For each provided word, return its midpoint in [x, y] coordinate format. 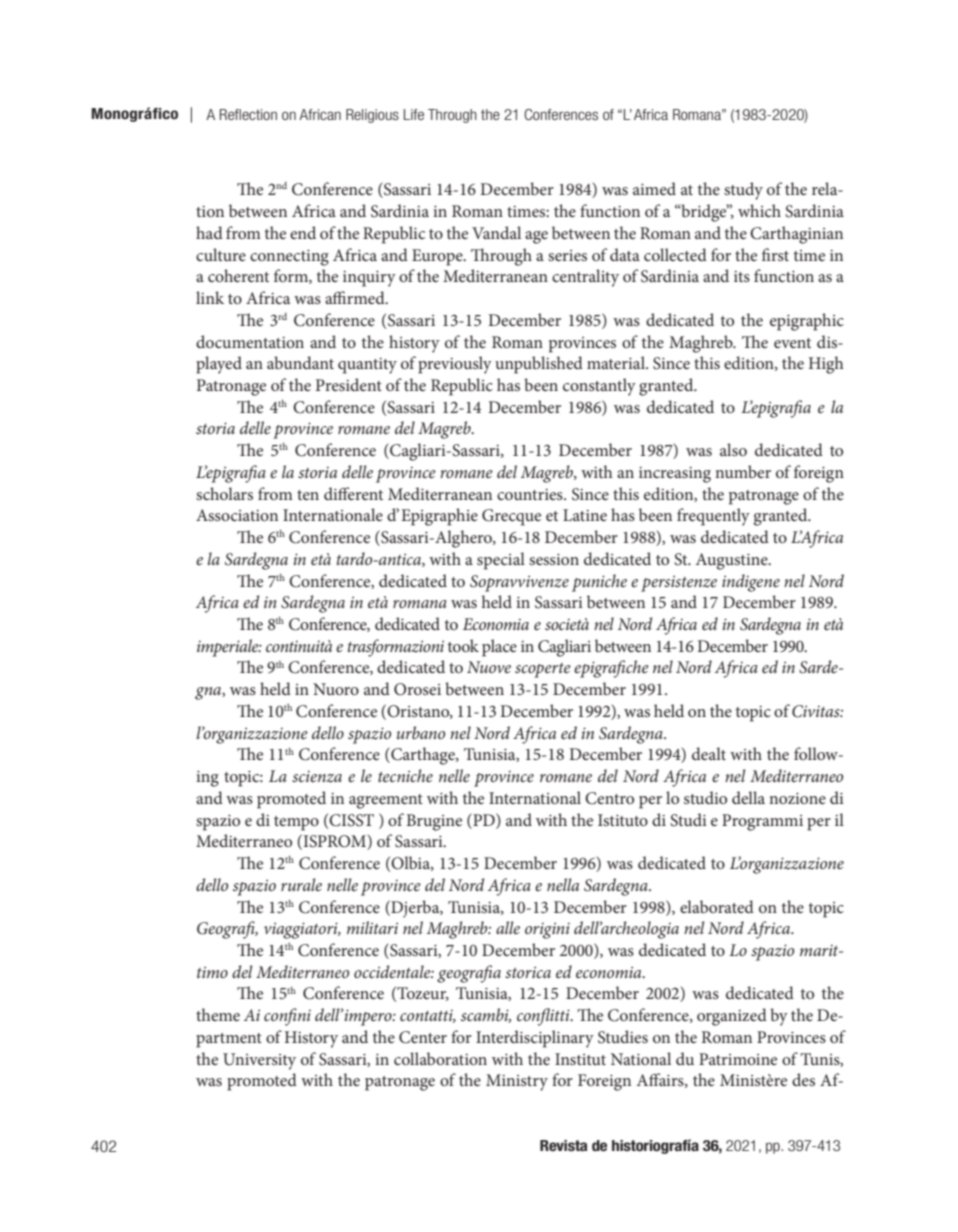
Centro [609, 798]
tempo [296, 823]
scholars [224, 493]
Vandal [496, 232]
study [743, 191]
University [259, 1061]
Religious [372, 116]
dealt [709, 753]
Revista [563, 1146]
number [743, 471]
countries [531, 494]
